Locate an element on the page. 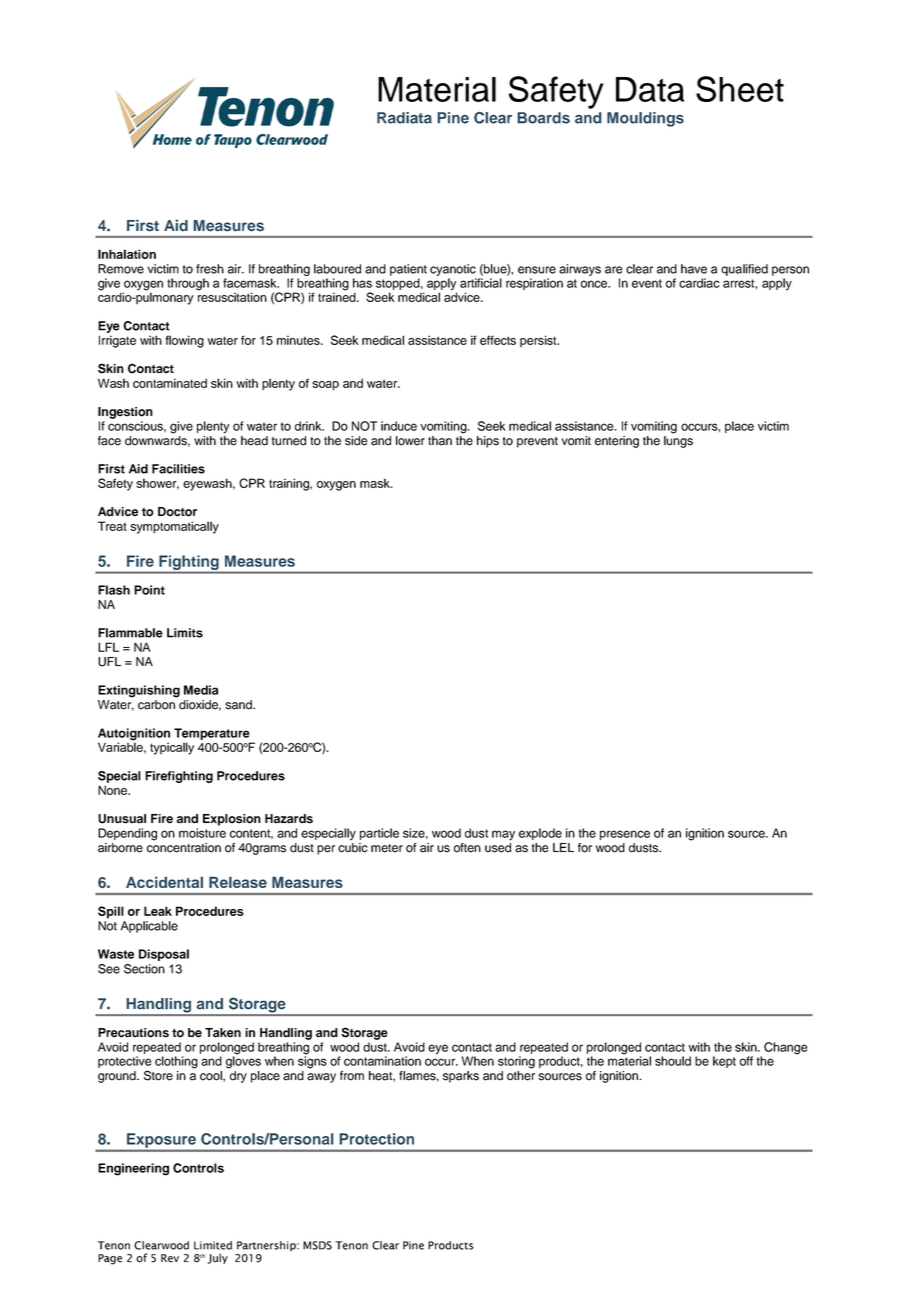 Image resolution: width=924 pixels, height=1308 pixels. presence is located at coordinates (625, 835).
